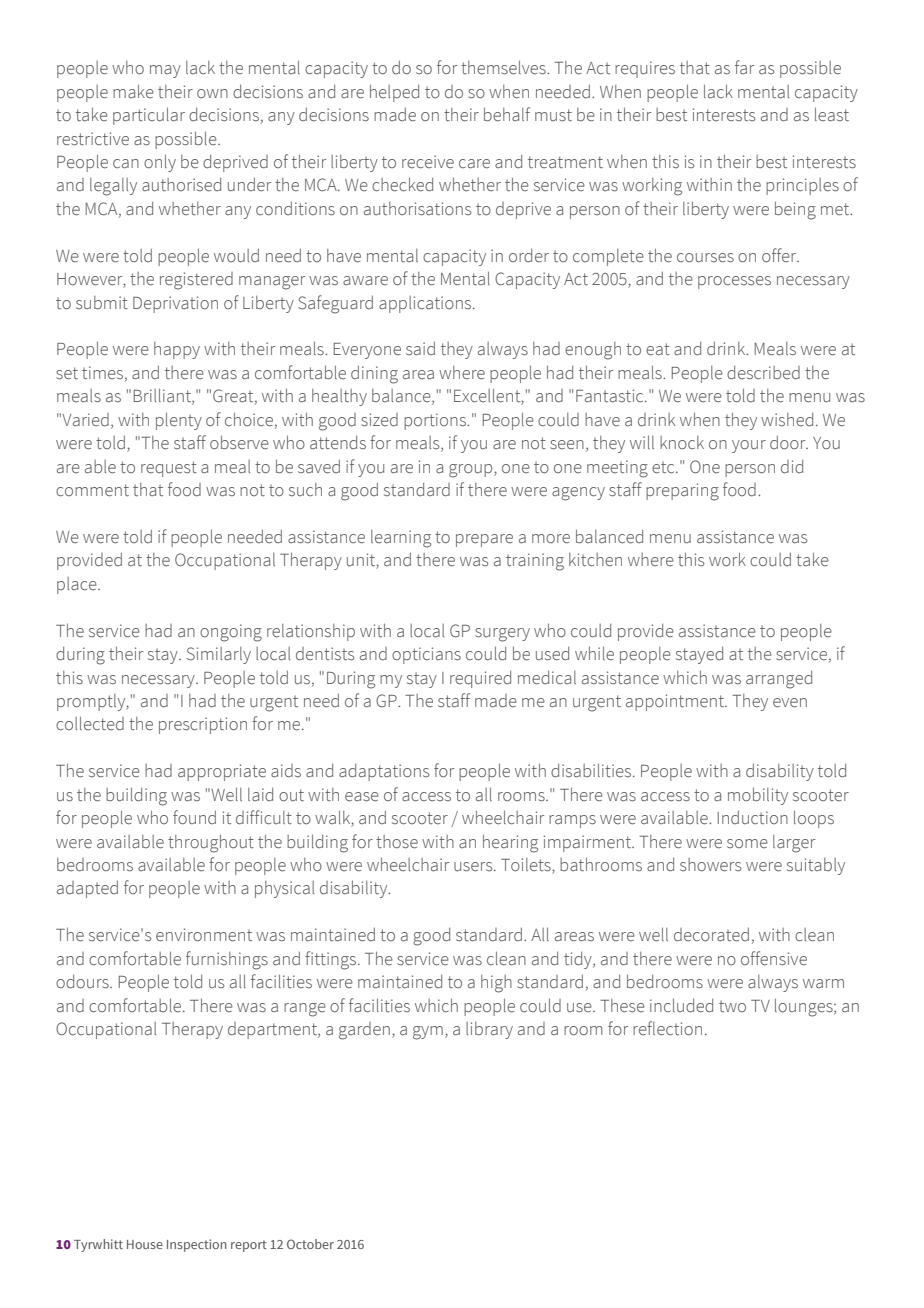  I want to click on your, so click(749, 446).
